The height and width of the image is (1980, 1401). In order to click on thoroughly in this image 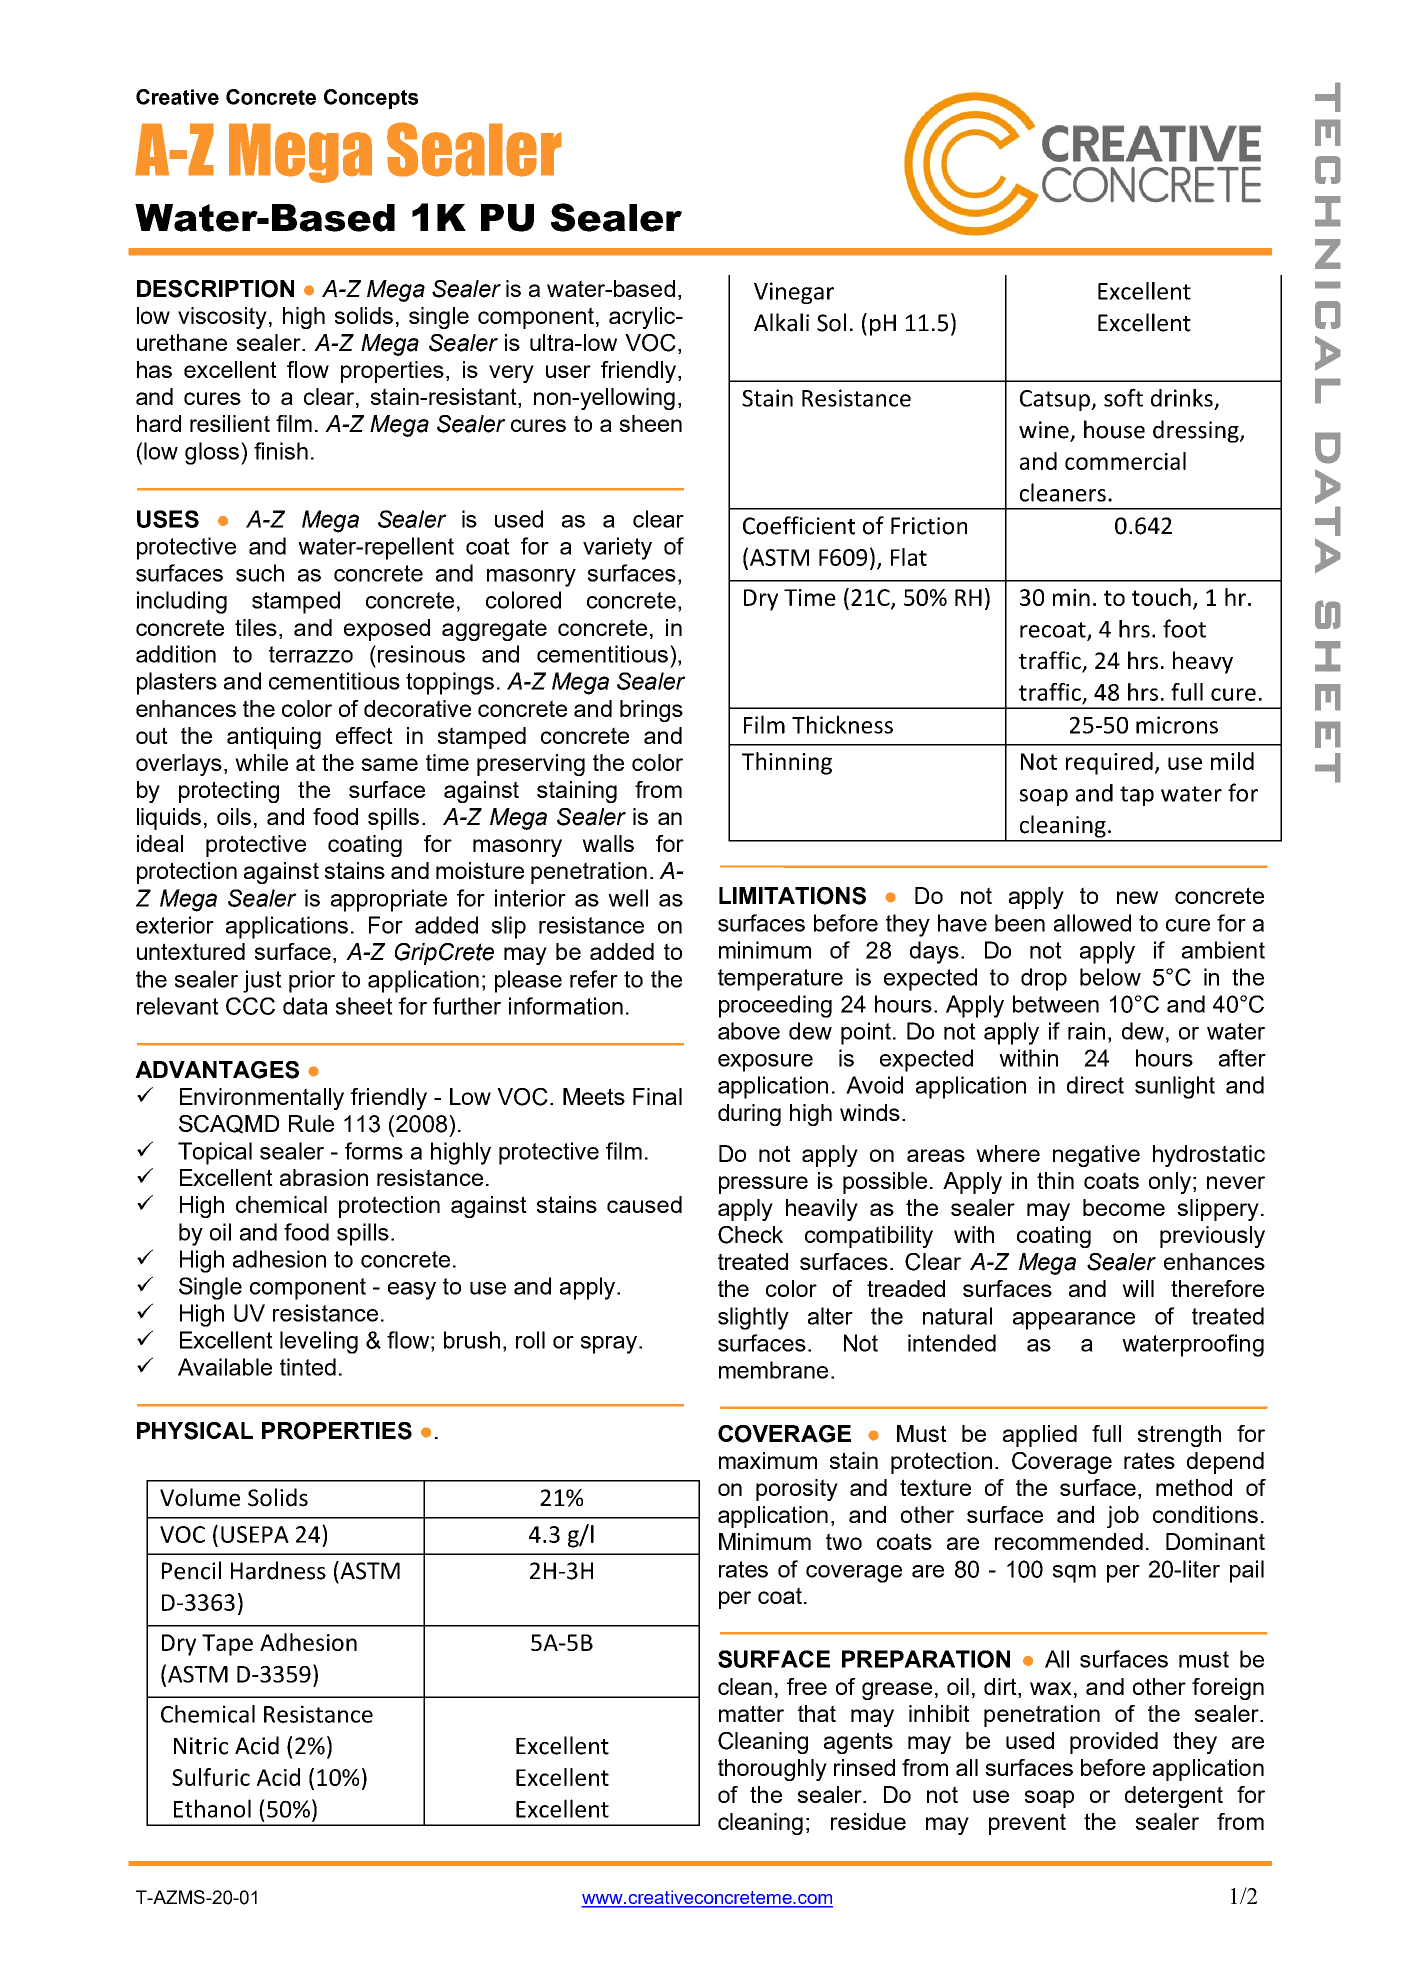, I will do `click(772, 1770)`.
